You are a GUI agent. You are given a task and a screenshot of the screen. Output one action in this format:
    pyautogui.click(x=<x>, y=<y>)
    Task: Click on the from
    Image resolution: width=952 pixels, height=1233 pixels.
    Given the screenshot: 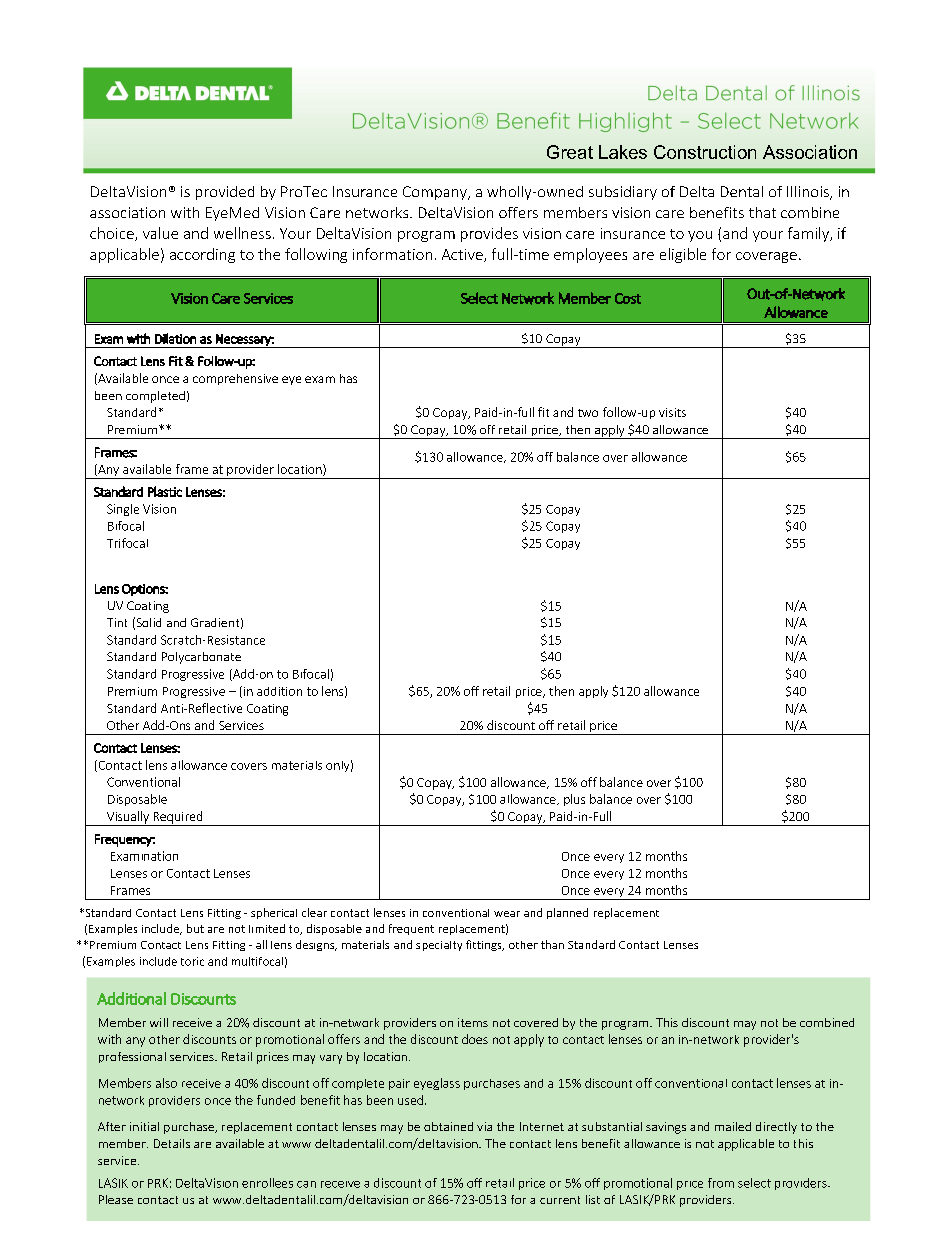 What is the action you would take?
    pyautogui.click(x=721, y=1183)
